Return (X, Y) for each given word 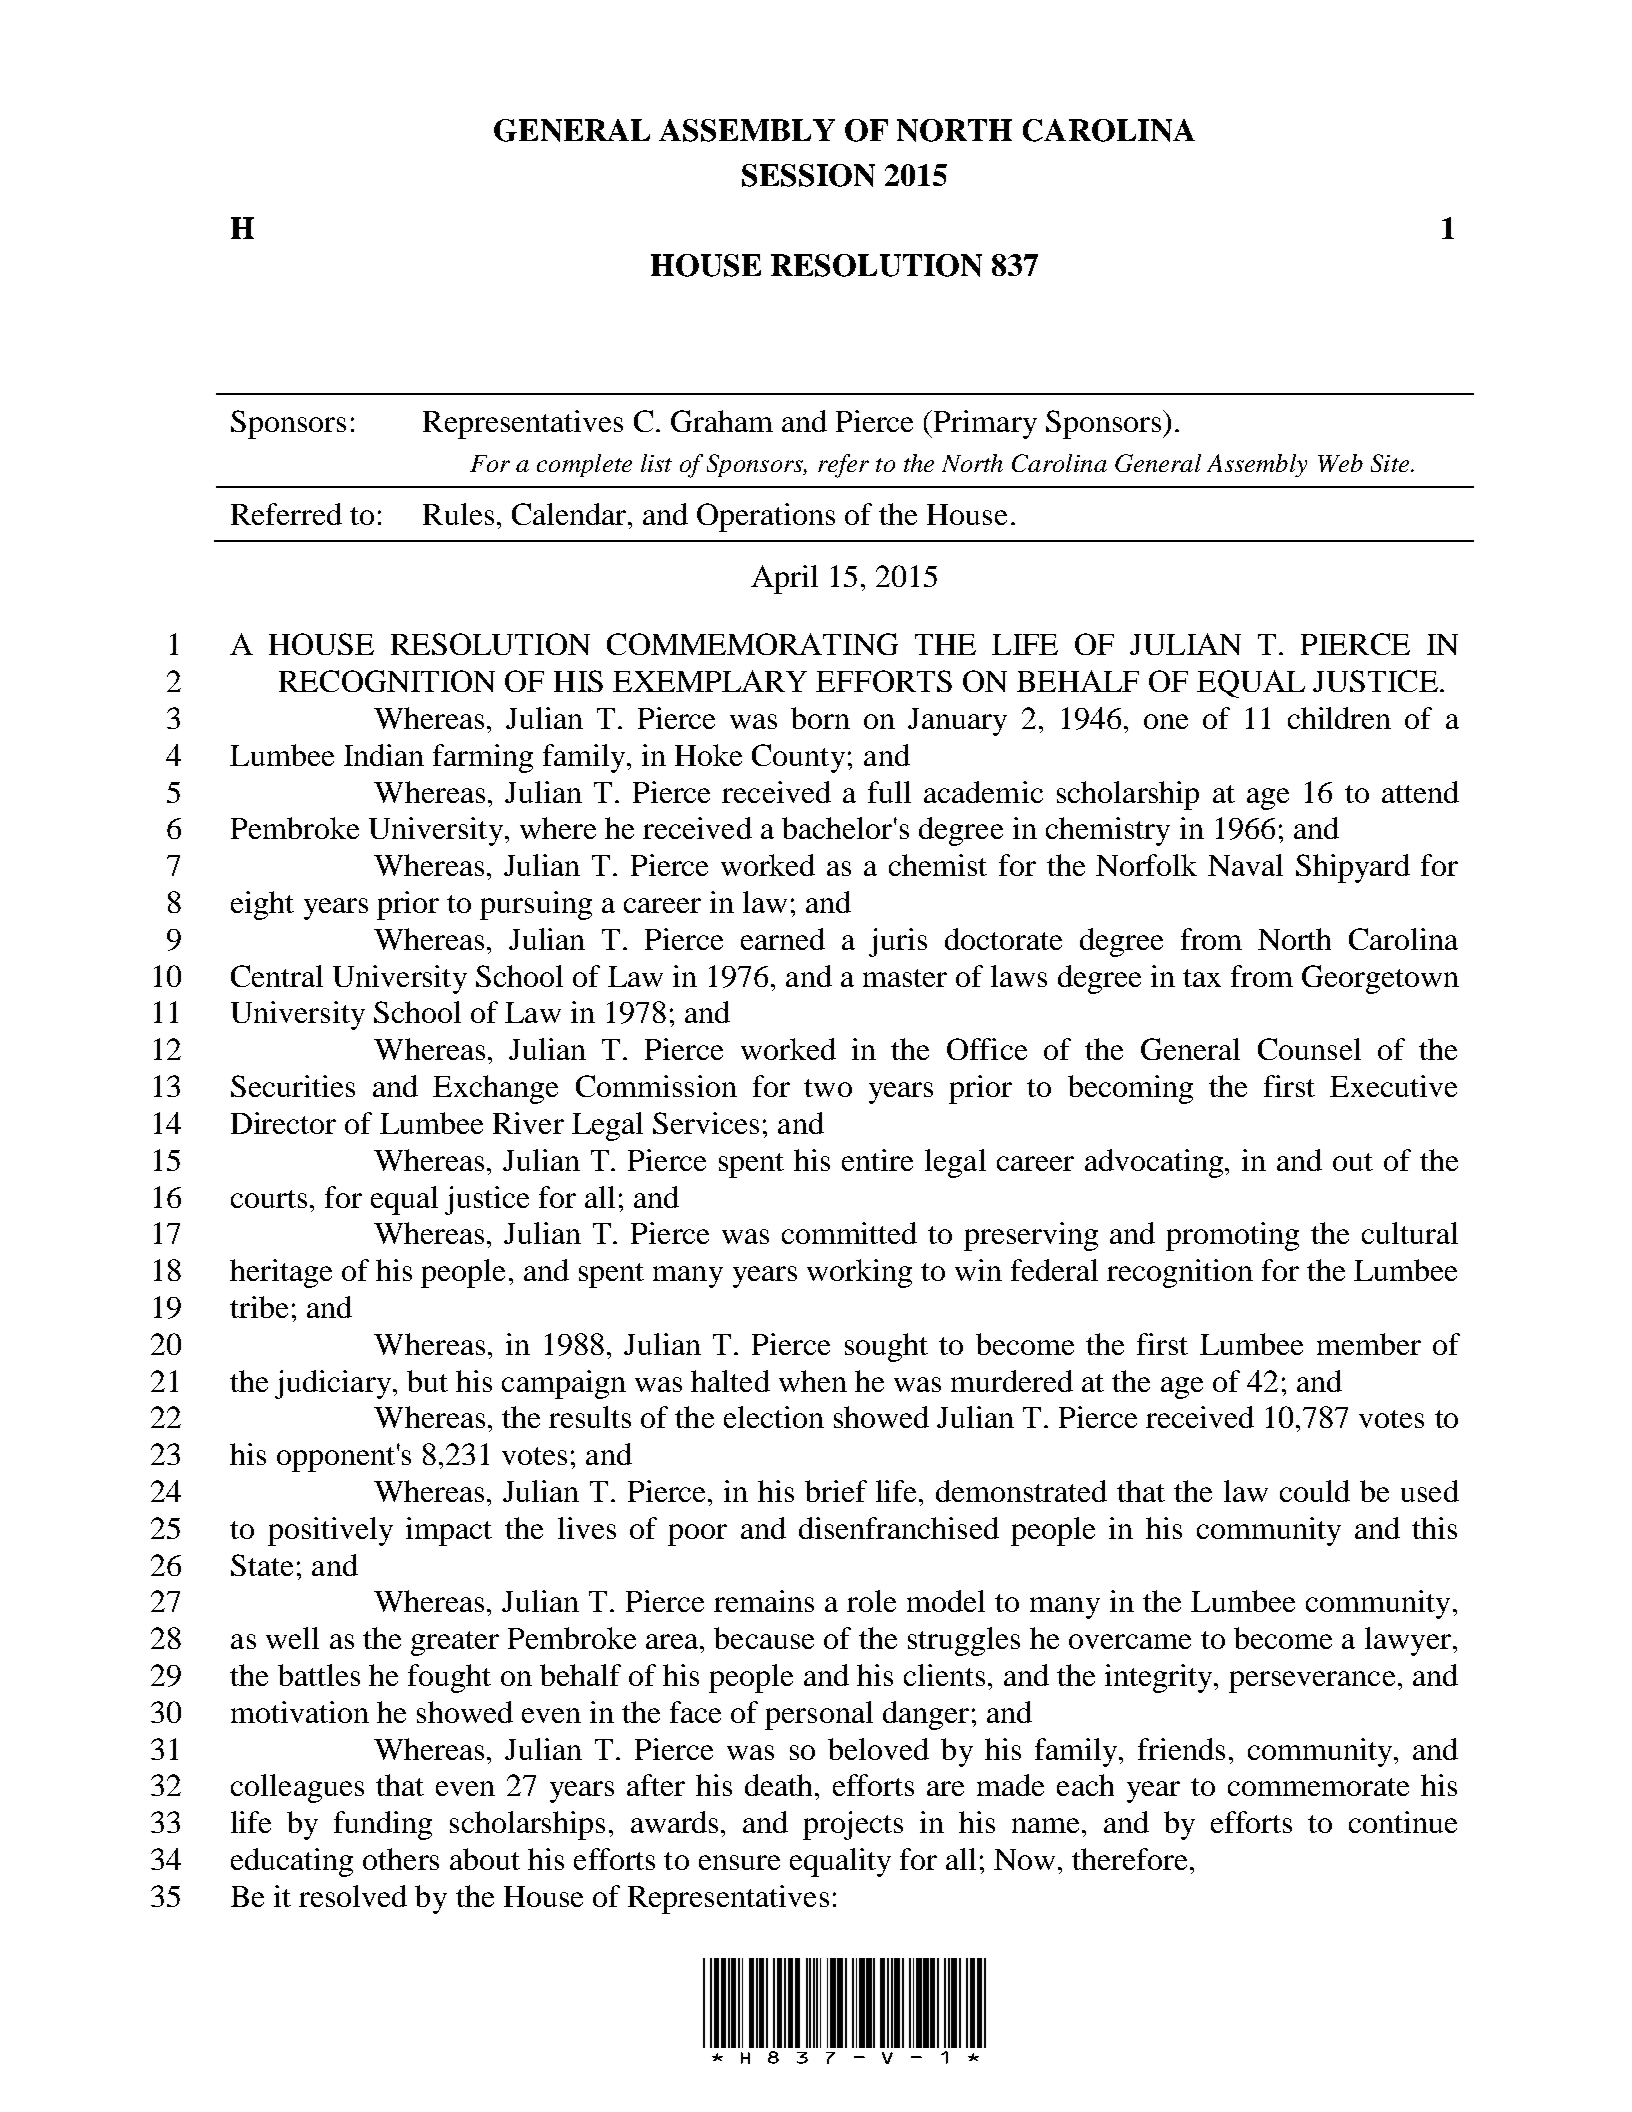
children (1339, 718)
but (427, 1381)
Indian (384, 755)
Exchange (495, 1089)
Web (1340, 463)
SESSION (808, 175)
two (828, 1088)
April (784, 579)
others (401, 1859)
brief (836, 1491)
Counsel (1309, 1049)
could (1315, 1491)
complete (584, 465)
